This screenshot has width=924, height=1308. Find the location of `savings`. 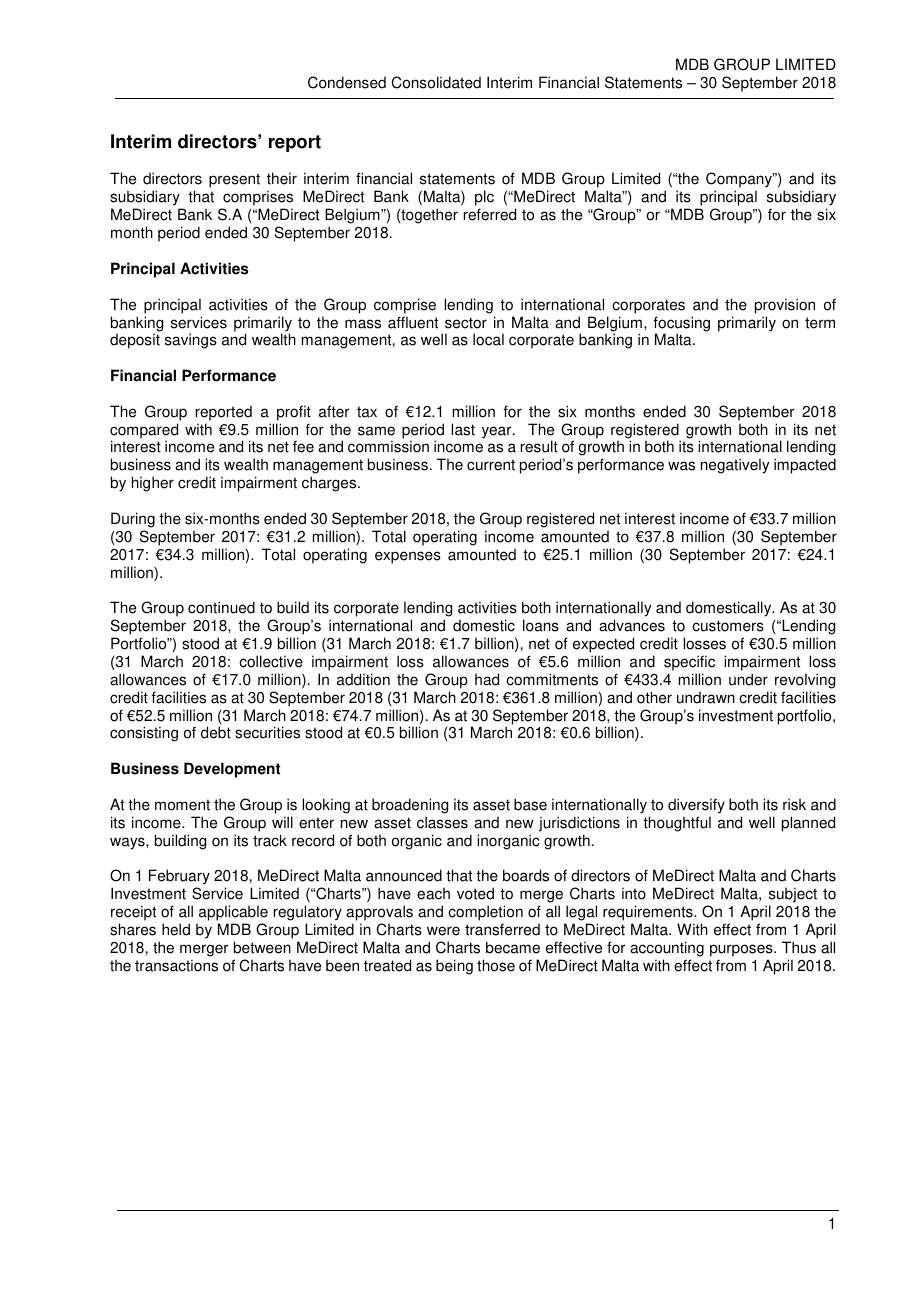

savings is located at coordinates (191, 341).
